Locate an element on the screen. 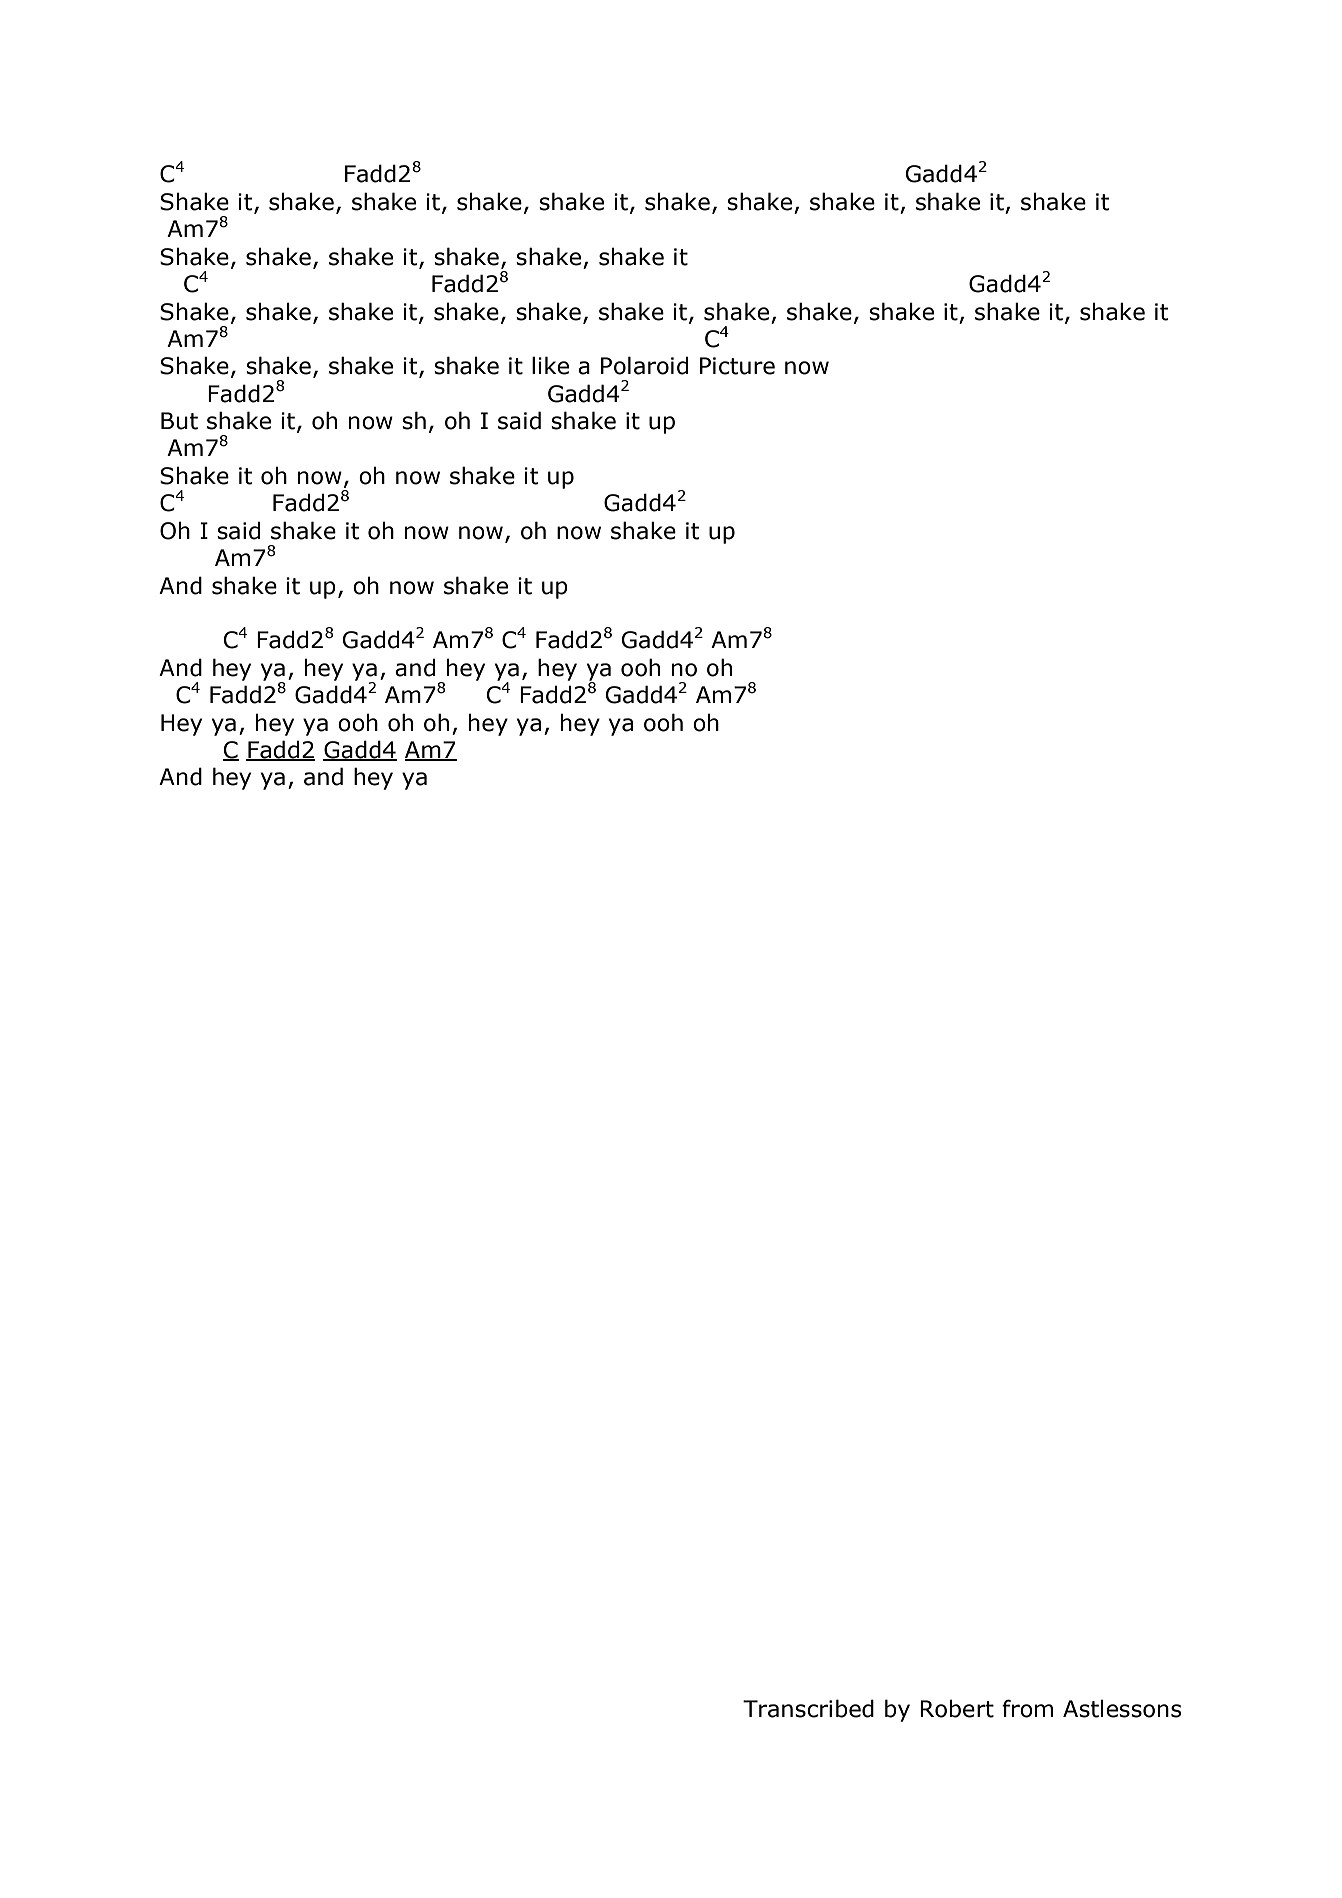 This screenshot has height=1898, width=1342. But is located at coordinates (179, 421).
